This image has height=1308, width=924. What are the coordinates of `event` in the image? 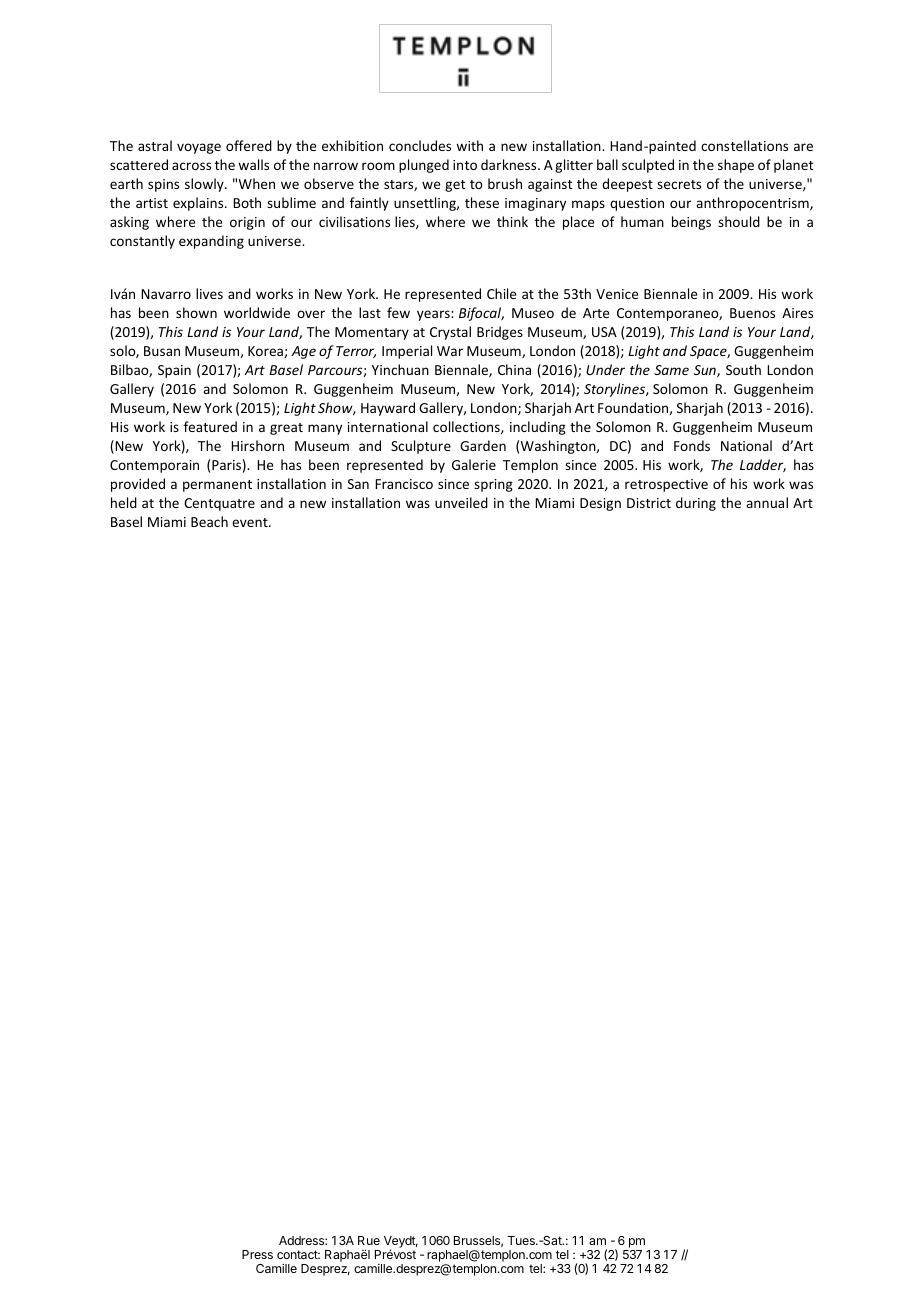 It's located at (251, 522).
